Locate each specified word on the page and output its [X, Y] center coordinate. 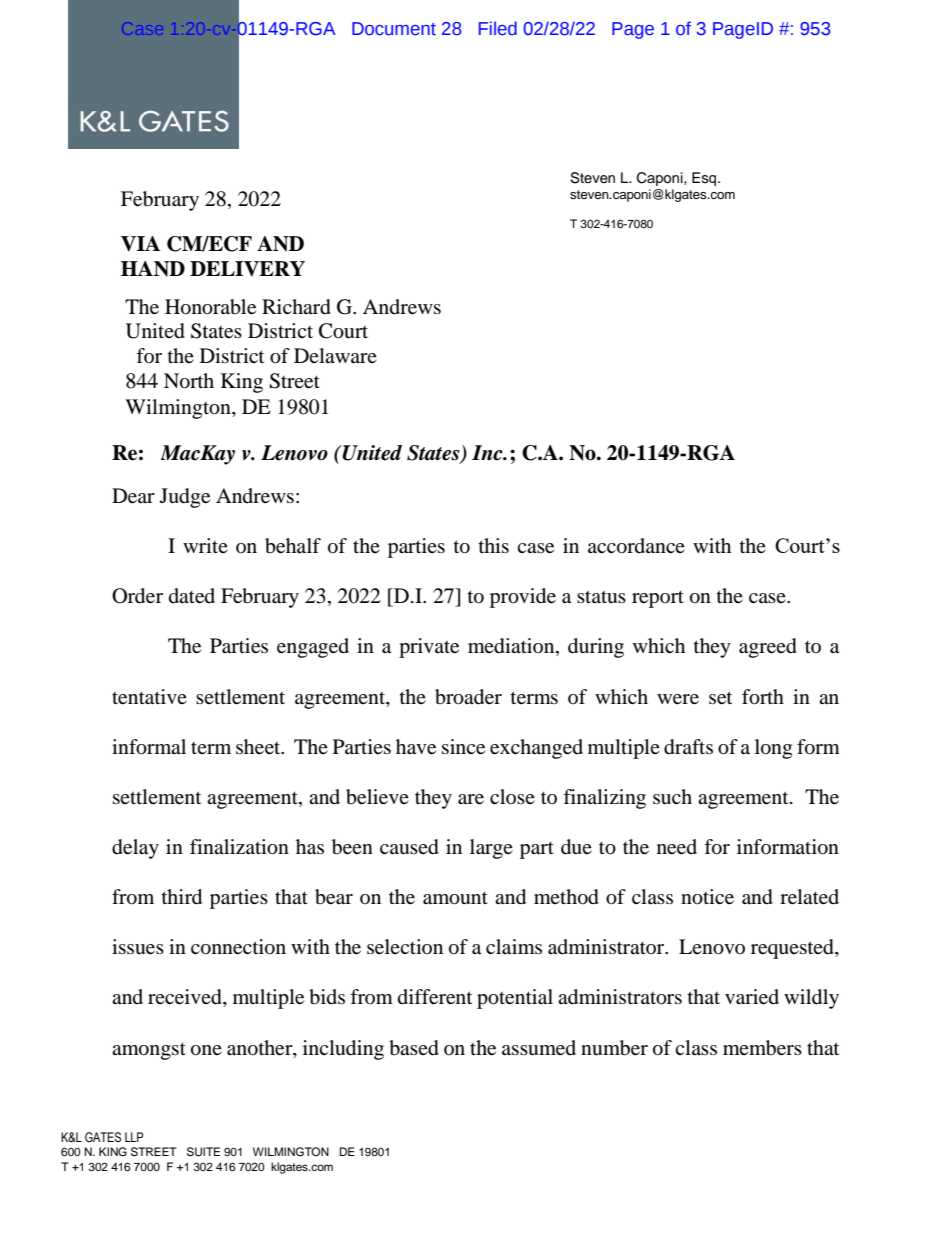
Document [394, 29]
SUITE [203, 1152]
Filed [498, 28]
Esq [705, 179]
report [658, 599]
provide [523, 598]
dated [192, 596]
